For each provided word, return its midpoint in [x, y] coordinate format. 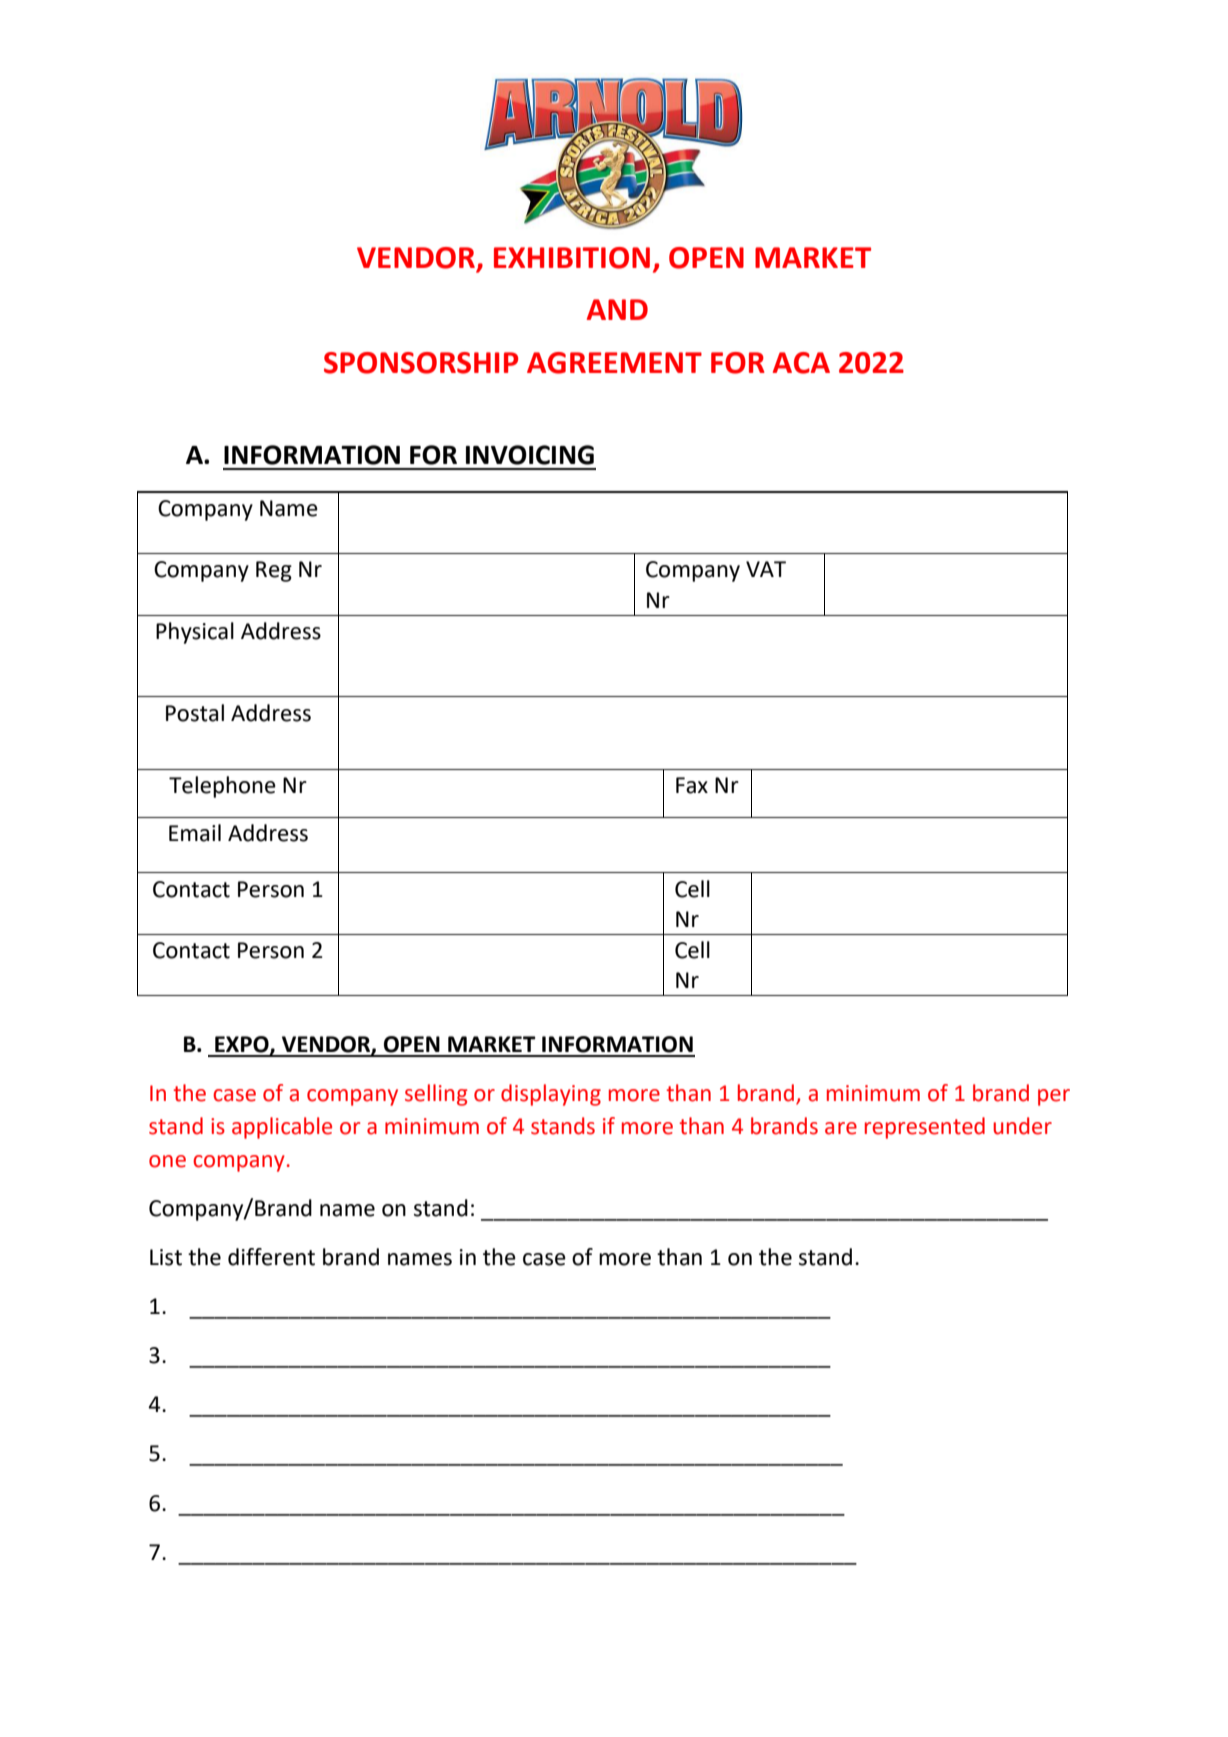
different [271, 1257]
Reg [274, 571]
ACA [801, 363]
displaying [551, 1095]
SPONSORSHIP [421, 363]
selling [436, 1095]
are [841, 1128]
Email [195, 833]
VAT [766, 569]
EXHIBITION [572, 258]
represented [925, 1128]
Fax [692, 785]
